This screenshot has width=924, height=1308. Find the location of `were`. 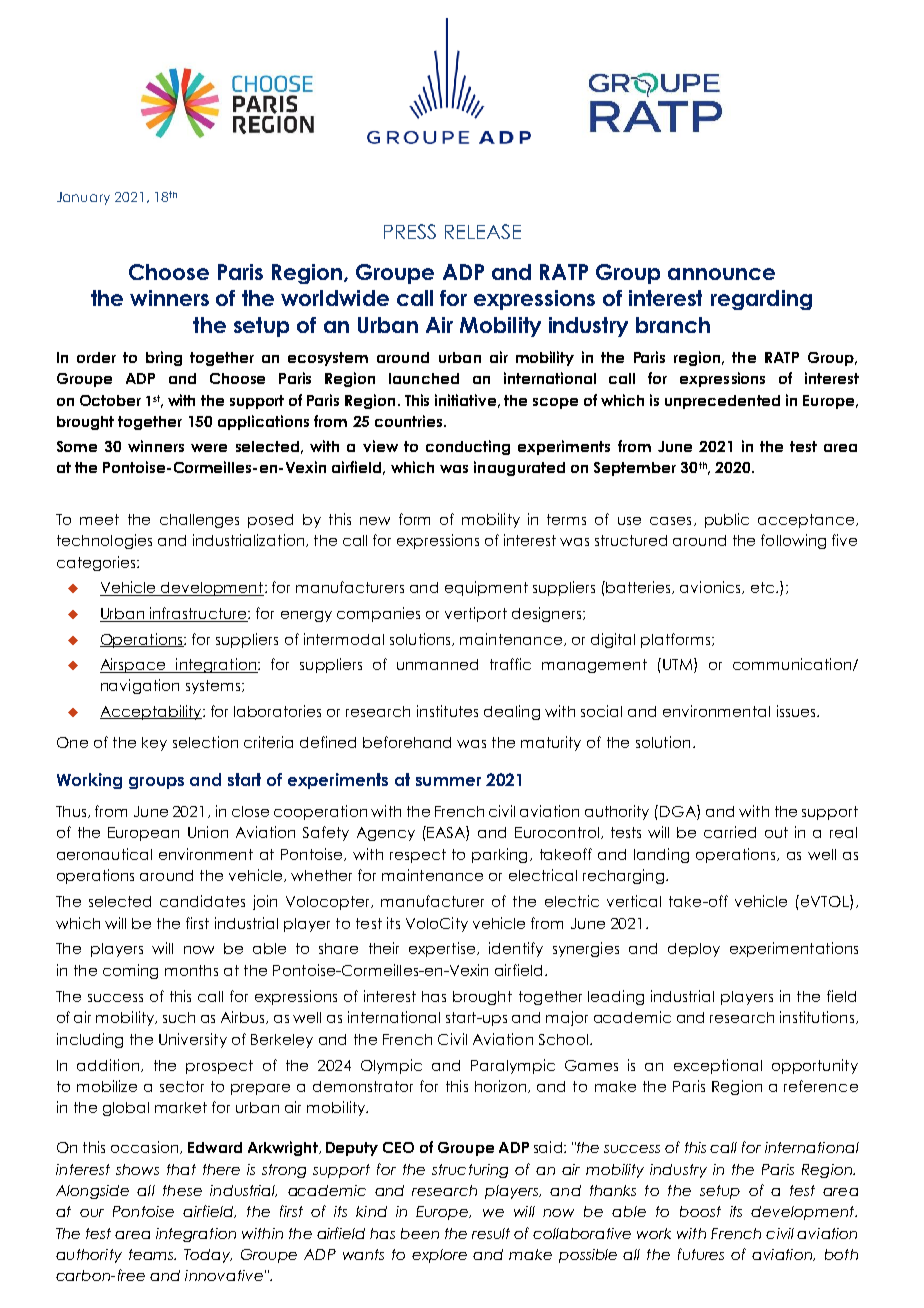

were is located at coordinates (209, 448).
